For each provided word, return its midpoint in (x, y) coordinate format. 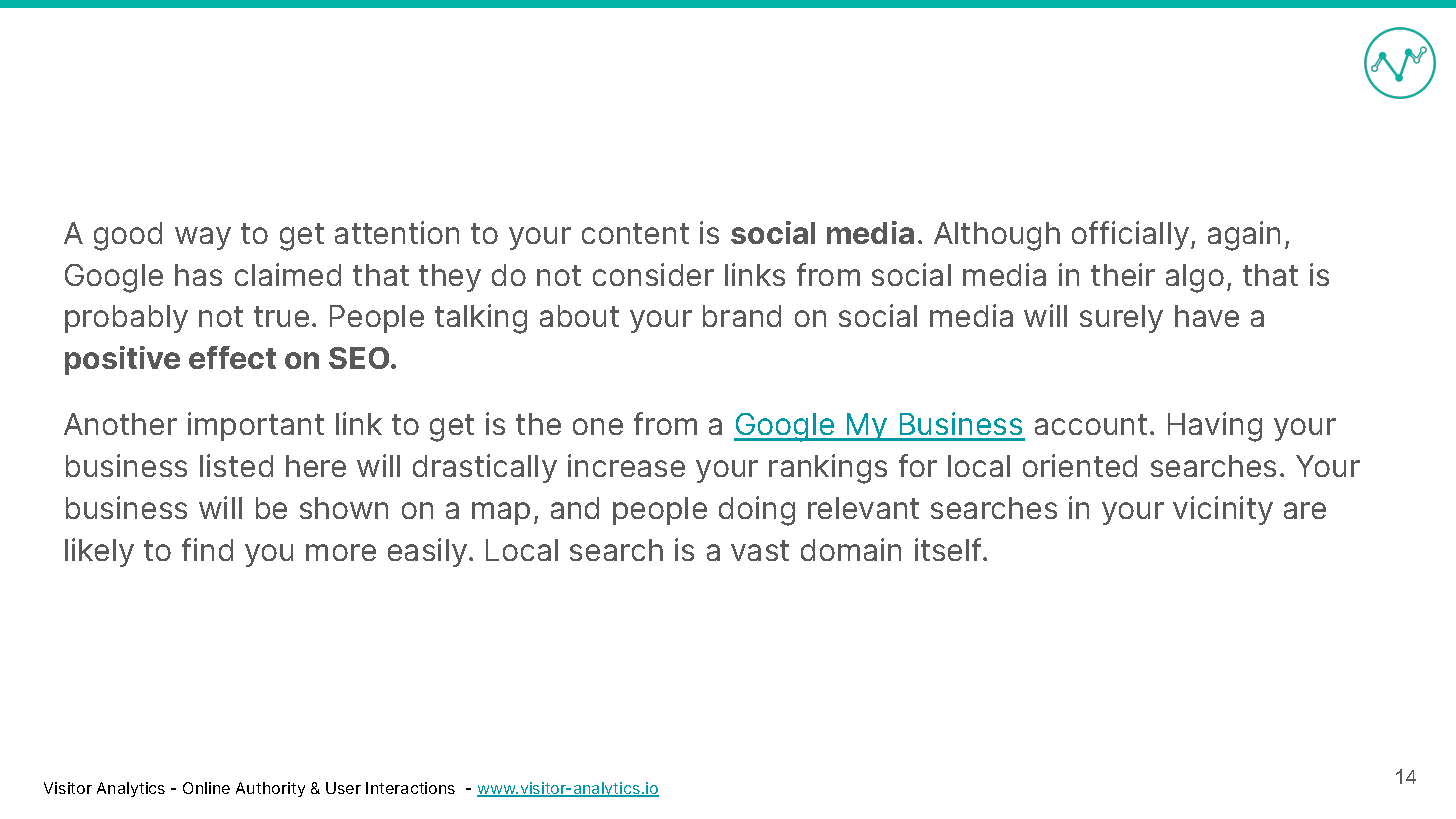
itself (950, 549)
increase (626, 465)
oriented (1080, 465)
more (341, 552)
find (207, 549)
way (203, 238)
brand (742, 316)
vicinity (1223, 510)
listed (236, 465)
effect (232, 357)
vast (760, 550)
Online (206, 788)
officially (1132, 235)
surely (1121, 319)
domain (851, 549)
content (635, 233)
